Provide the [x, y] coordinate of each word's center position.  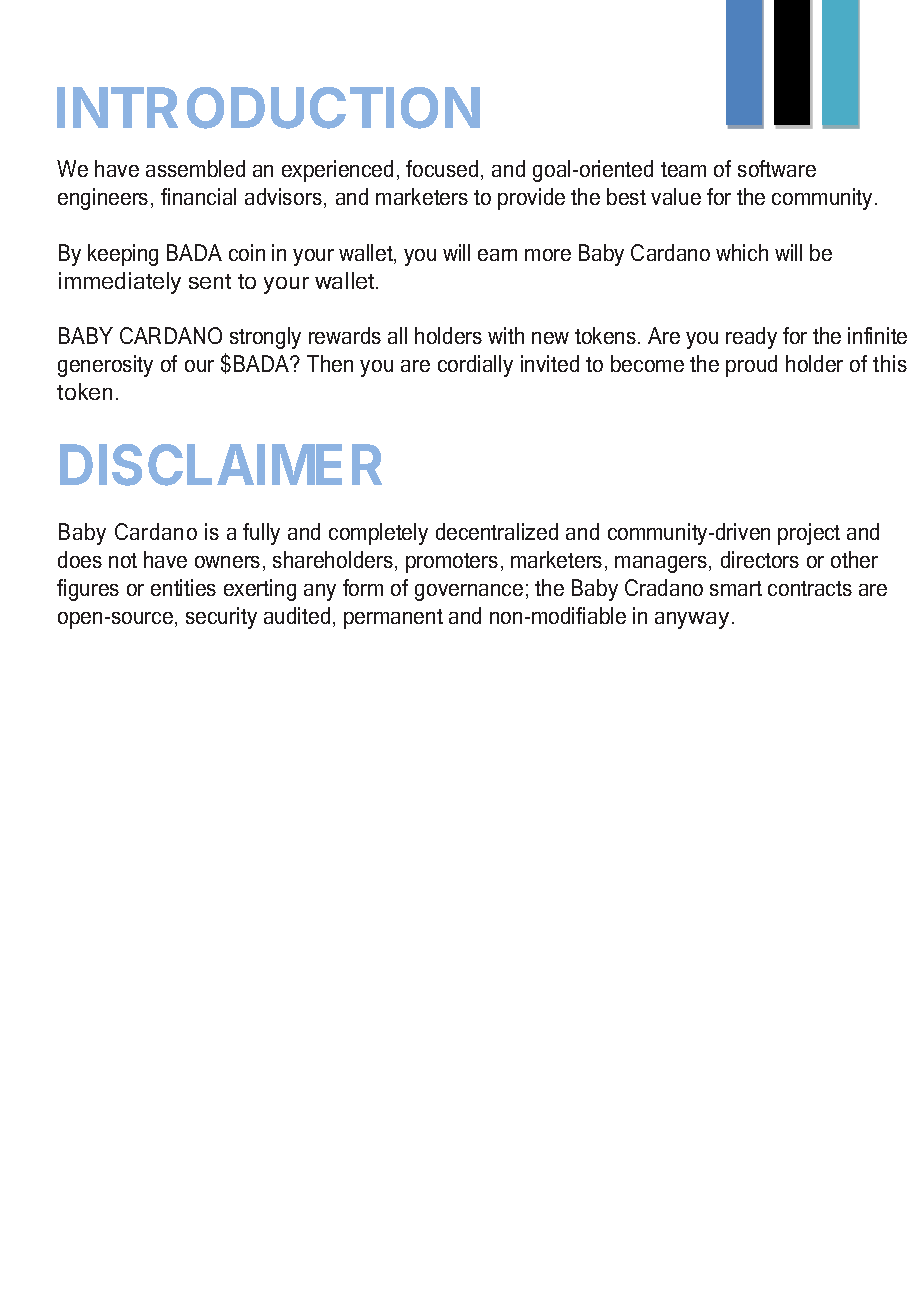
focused [442, 168]
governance [469, 592]
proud [751, 366]
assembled [195, 168]
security [221, 618]
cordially [475, 366]
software [777, 168]
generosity [105, 366]
